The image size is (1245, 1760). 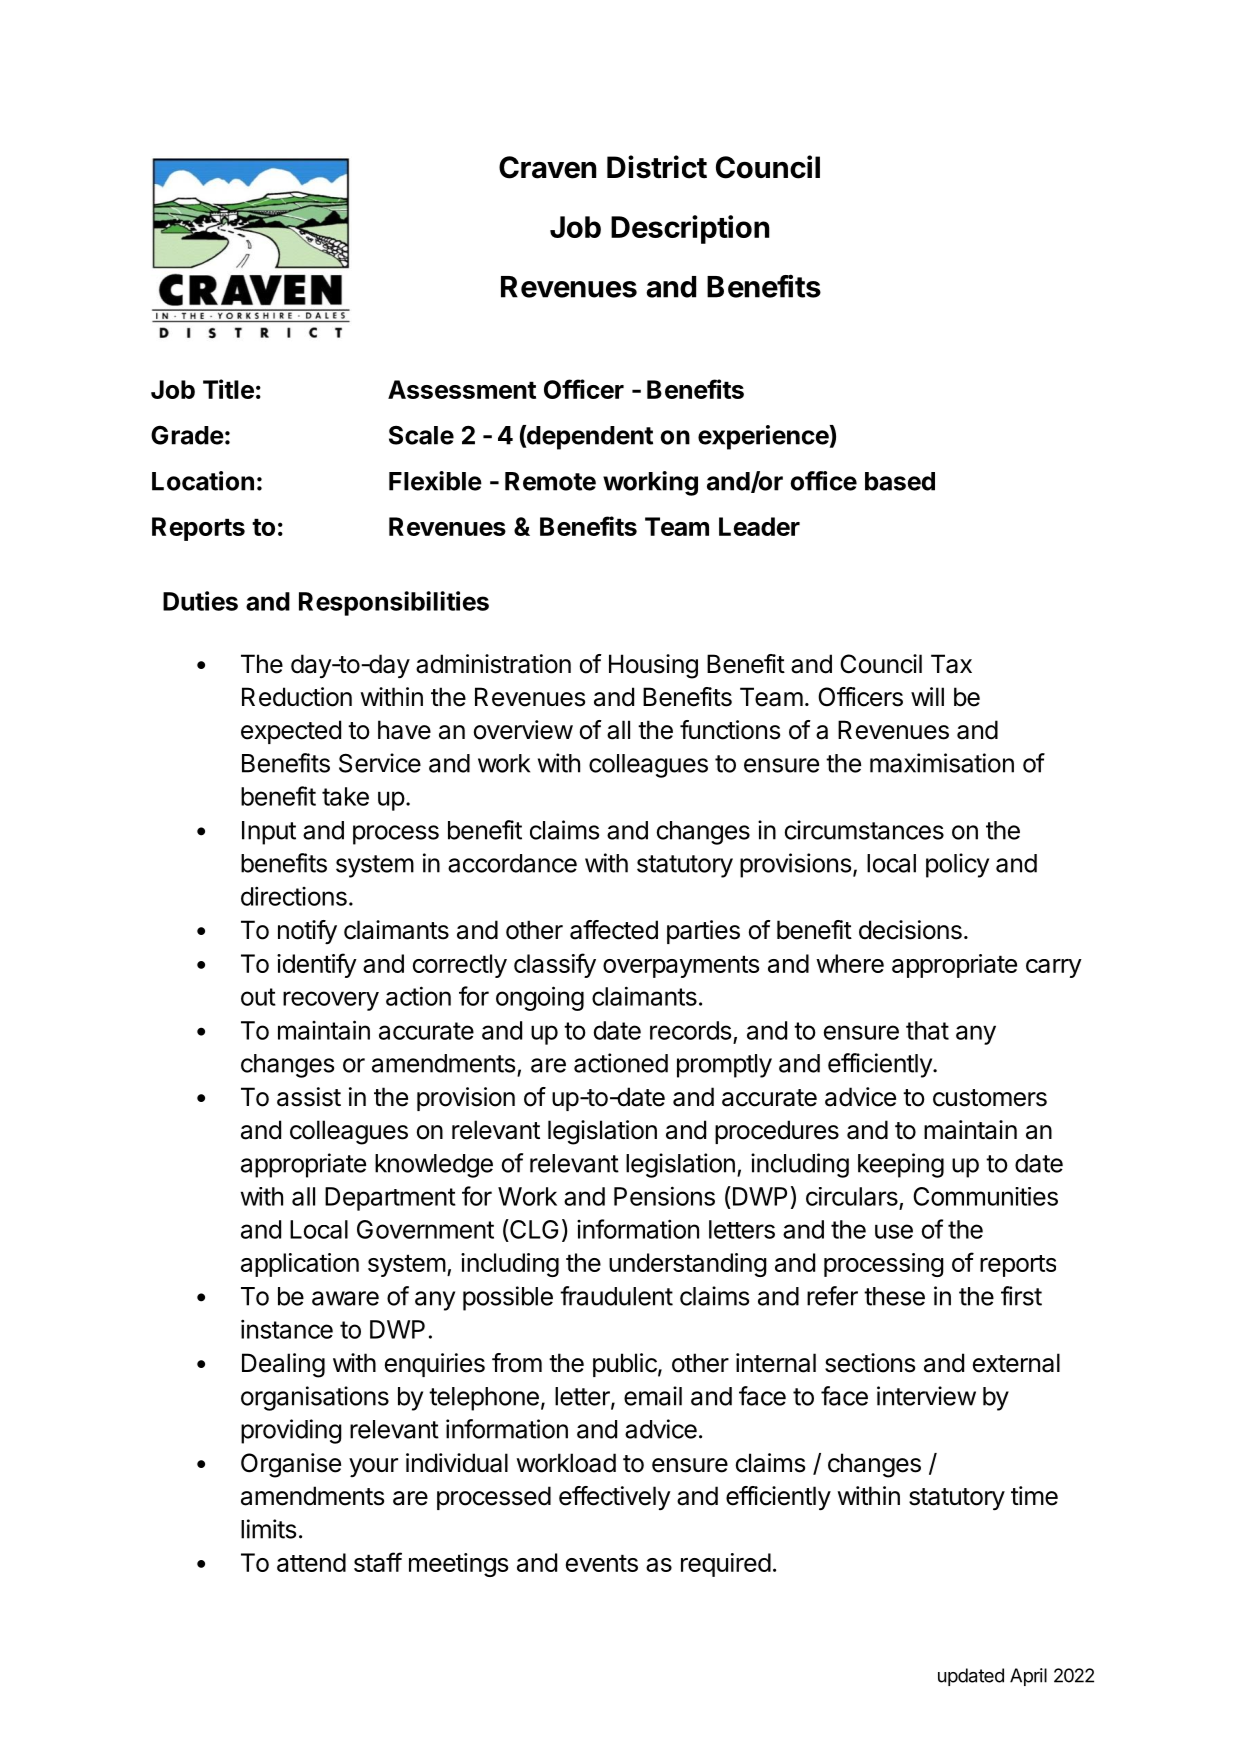 I want to click on attend, so click(x=311, y=1562).
